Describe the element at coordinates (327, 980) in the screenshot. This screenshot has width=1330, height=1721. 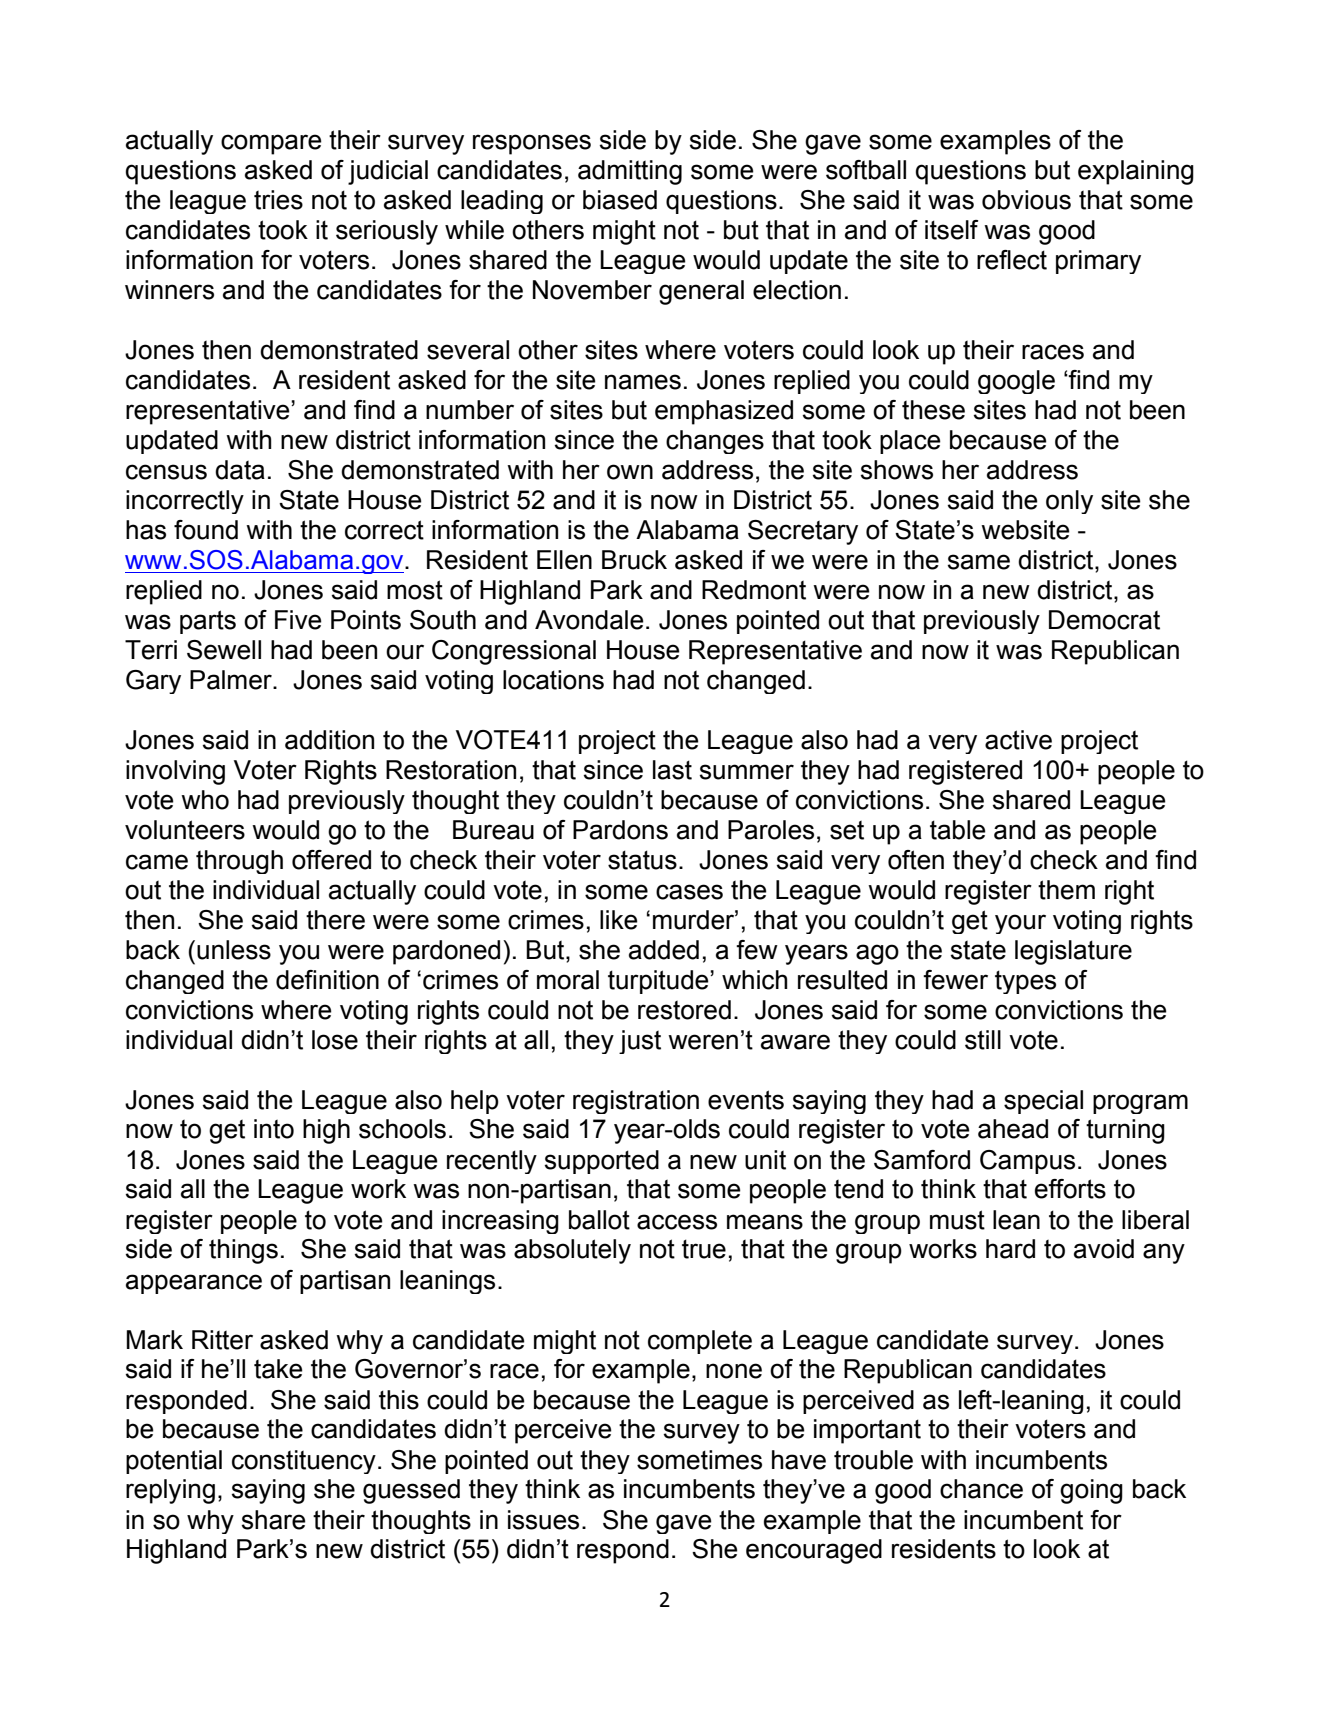
I see `definition` at that location.
